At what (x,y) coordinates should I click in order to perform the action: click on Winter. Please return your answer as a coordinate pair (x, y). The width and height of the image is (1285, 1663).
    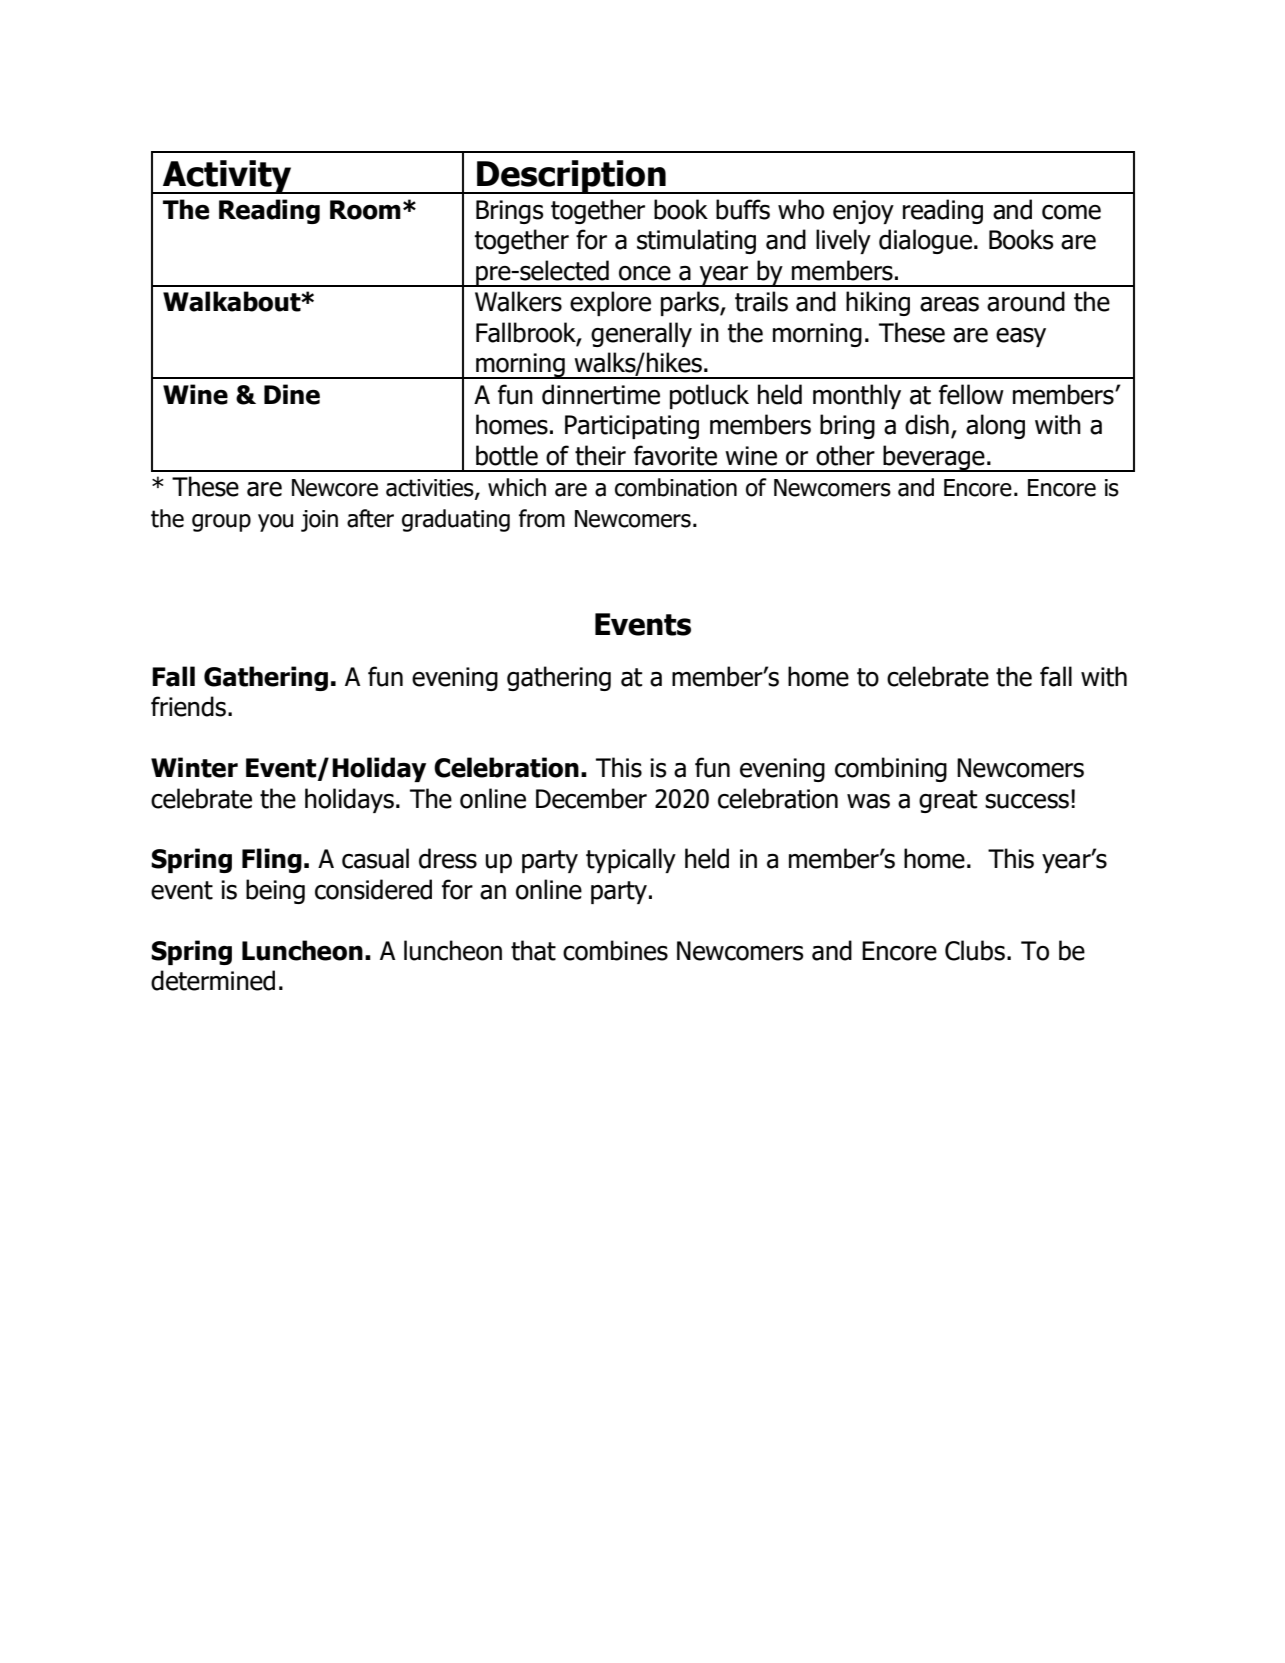
    Looking at the image, I should click on (194, 767).
